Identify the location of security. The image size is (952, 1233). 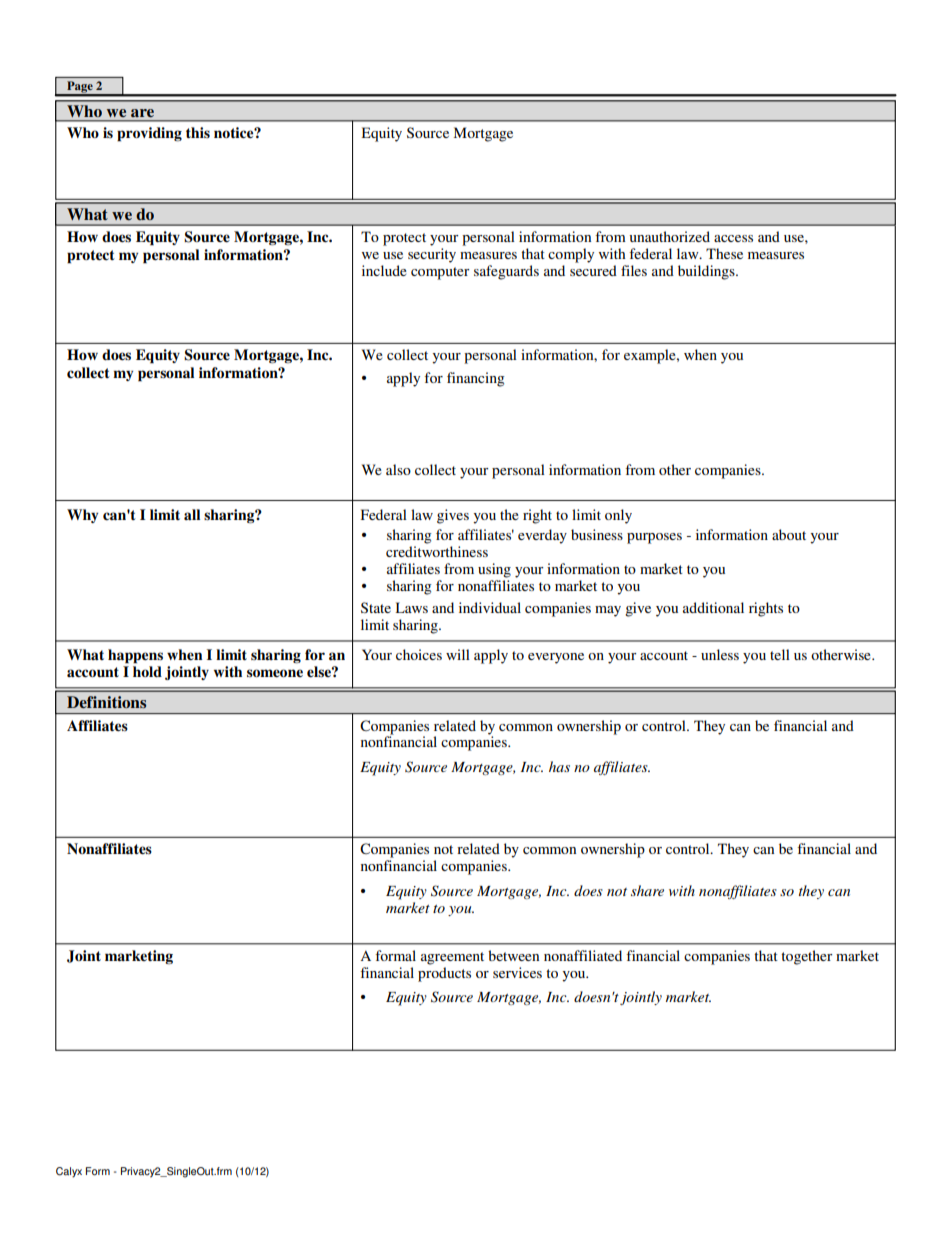
(432, 255).
